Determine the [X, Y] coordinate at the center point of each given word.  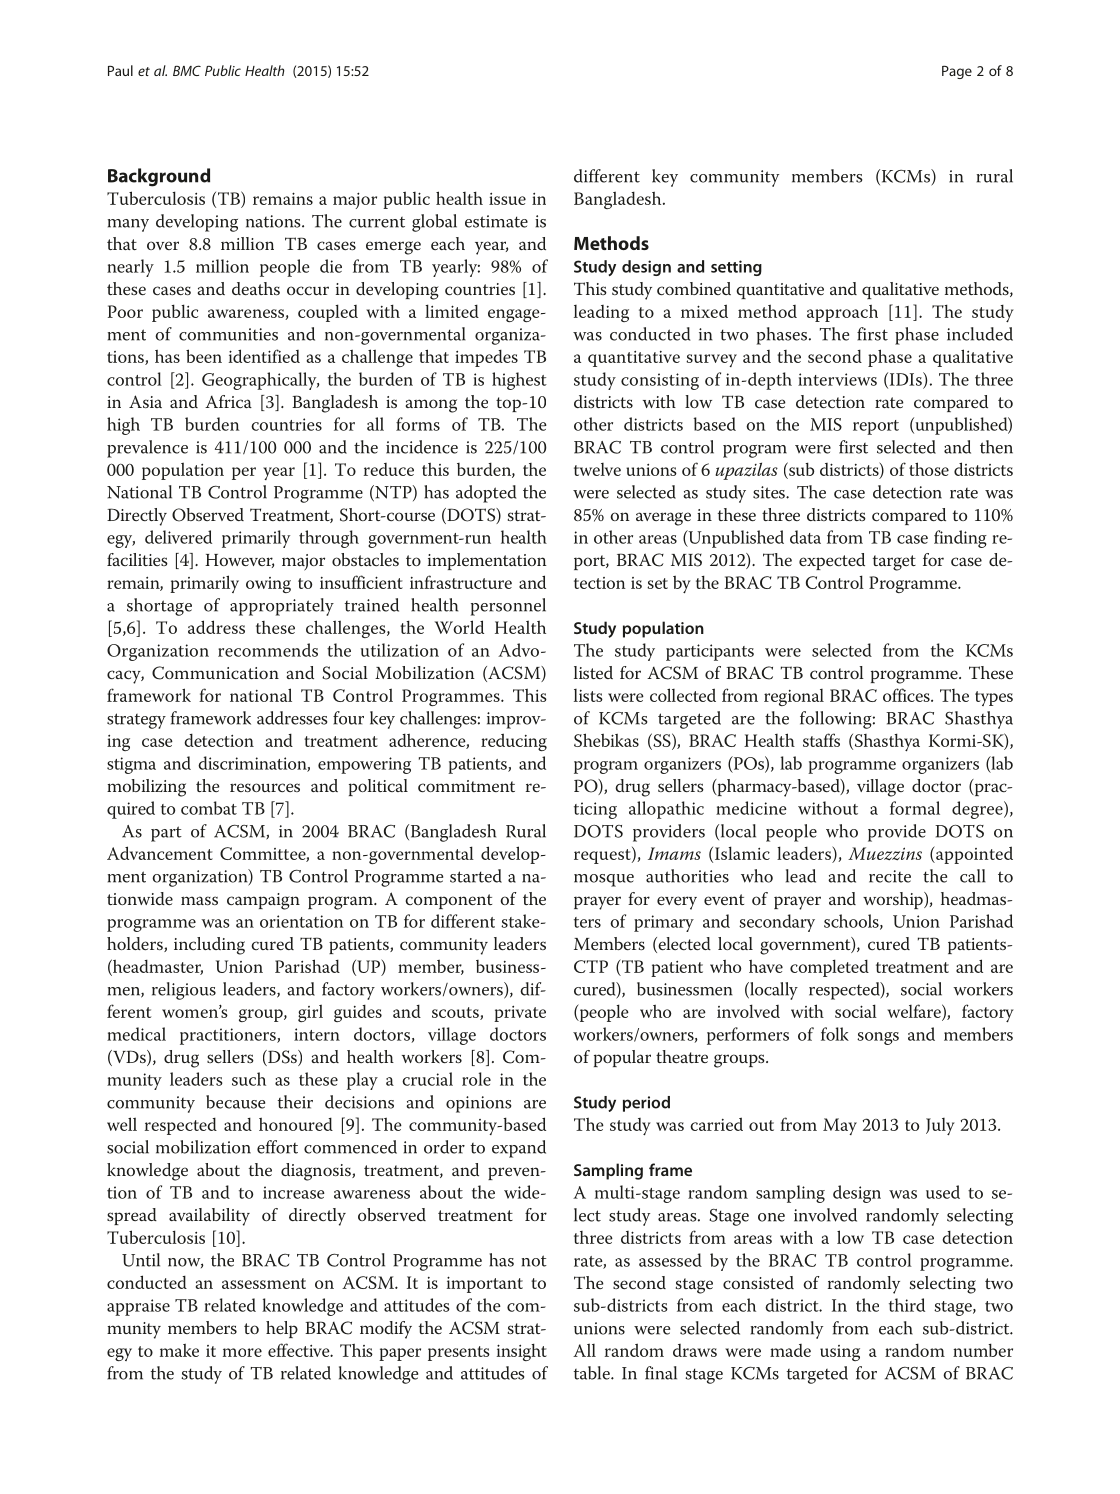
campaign [263, 901]
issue [507, 199]
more [242, 1352]
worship [894, 900]
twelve [597, 469]
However [239, 561]
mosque [604, 880]
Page [957, 72]
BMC [187, 70]
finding [960, 539]
